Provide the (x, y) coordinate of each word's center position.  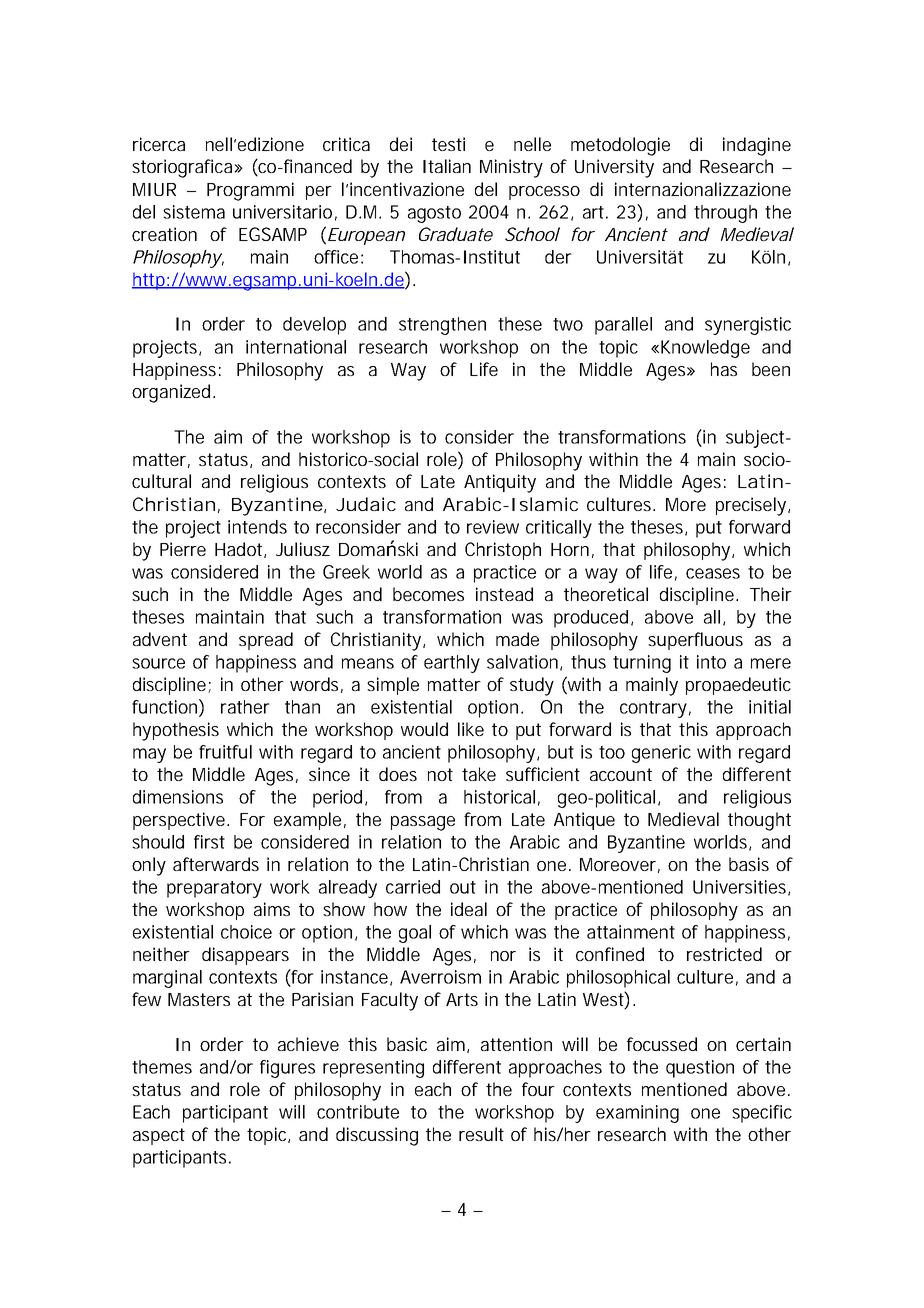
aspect (159, 1136)
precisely (753, 506)
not (440, 774)
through (725, 214)
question (700, 1069)
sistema (194, 212)
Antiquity (500, 483)
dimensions (178, 797)
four (538, 1089)
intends (257, 527)
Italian (447, 166)
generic (661, 754)
